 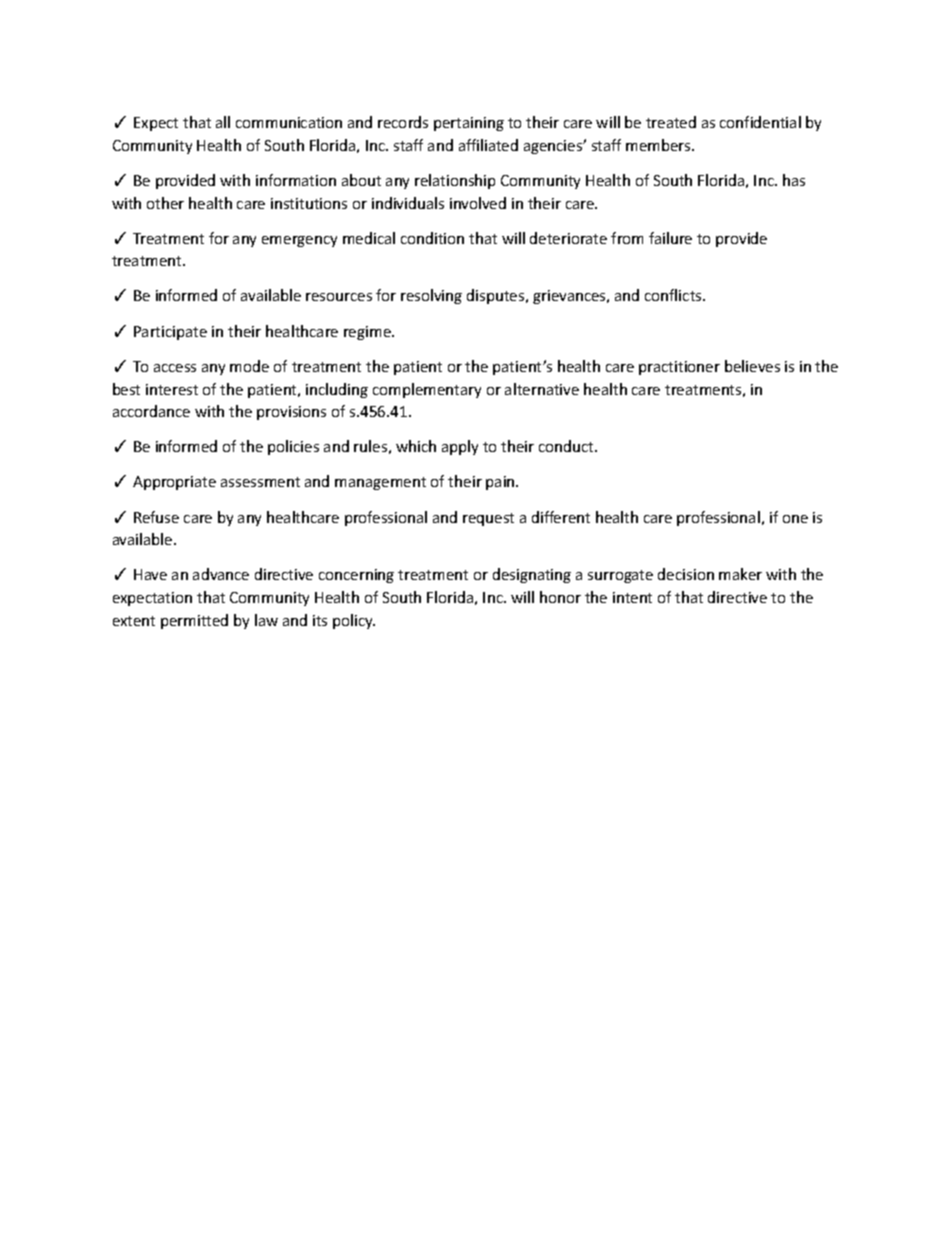 What do you see at coordinates (432, 238) in the image?
I see `condition` at bounding box center [432, 238].
